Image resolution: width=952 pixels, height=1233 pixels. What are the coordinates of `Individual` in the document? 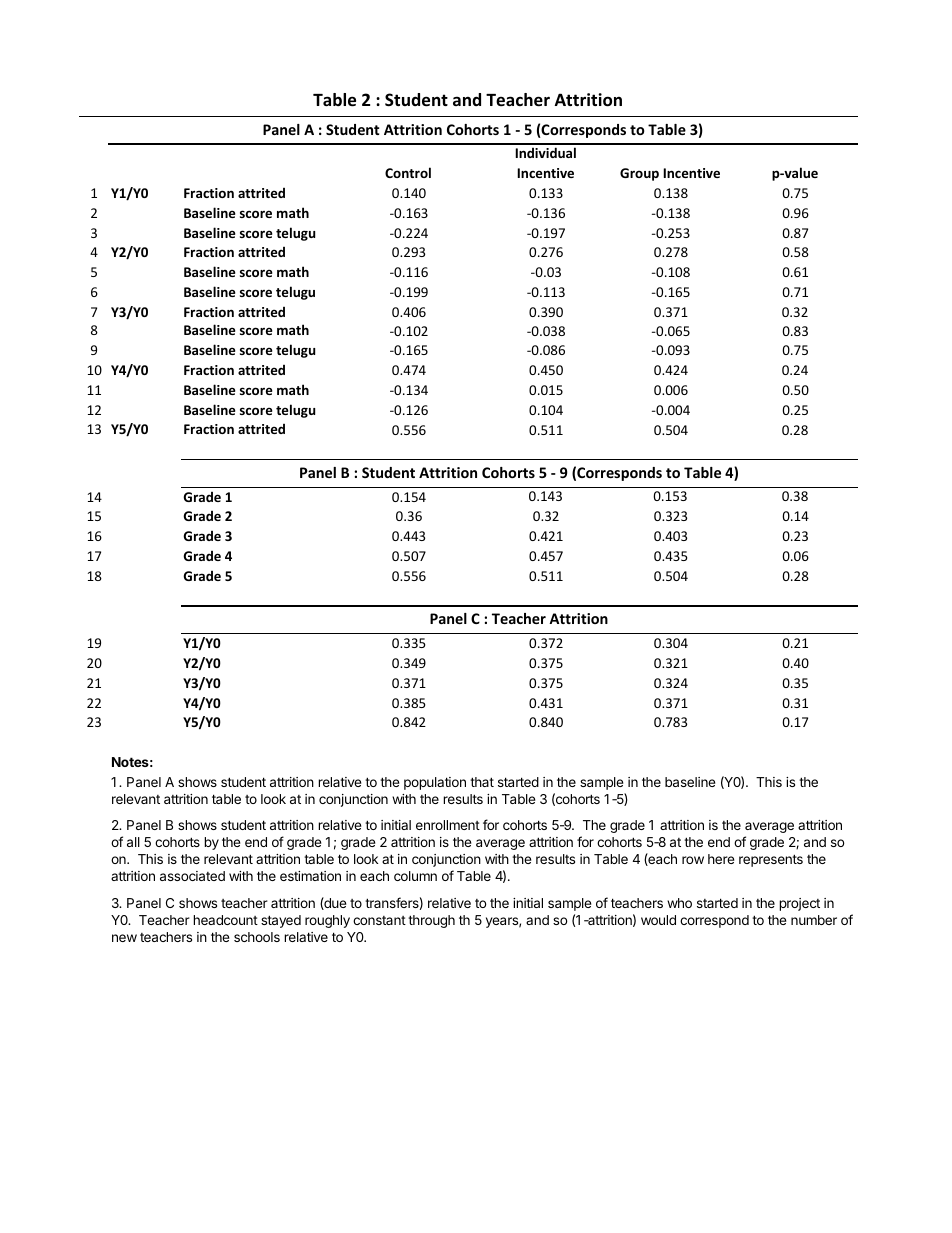 It's located at (545, 152).
